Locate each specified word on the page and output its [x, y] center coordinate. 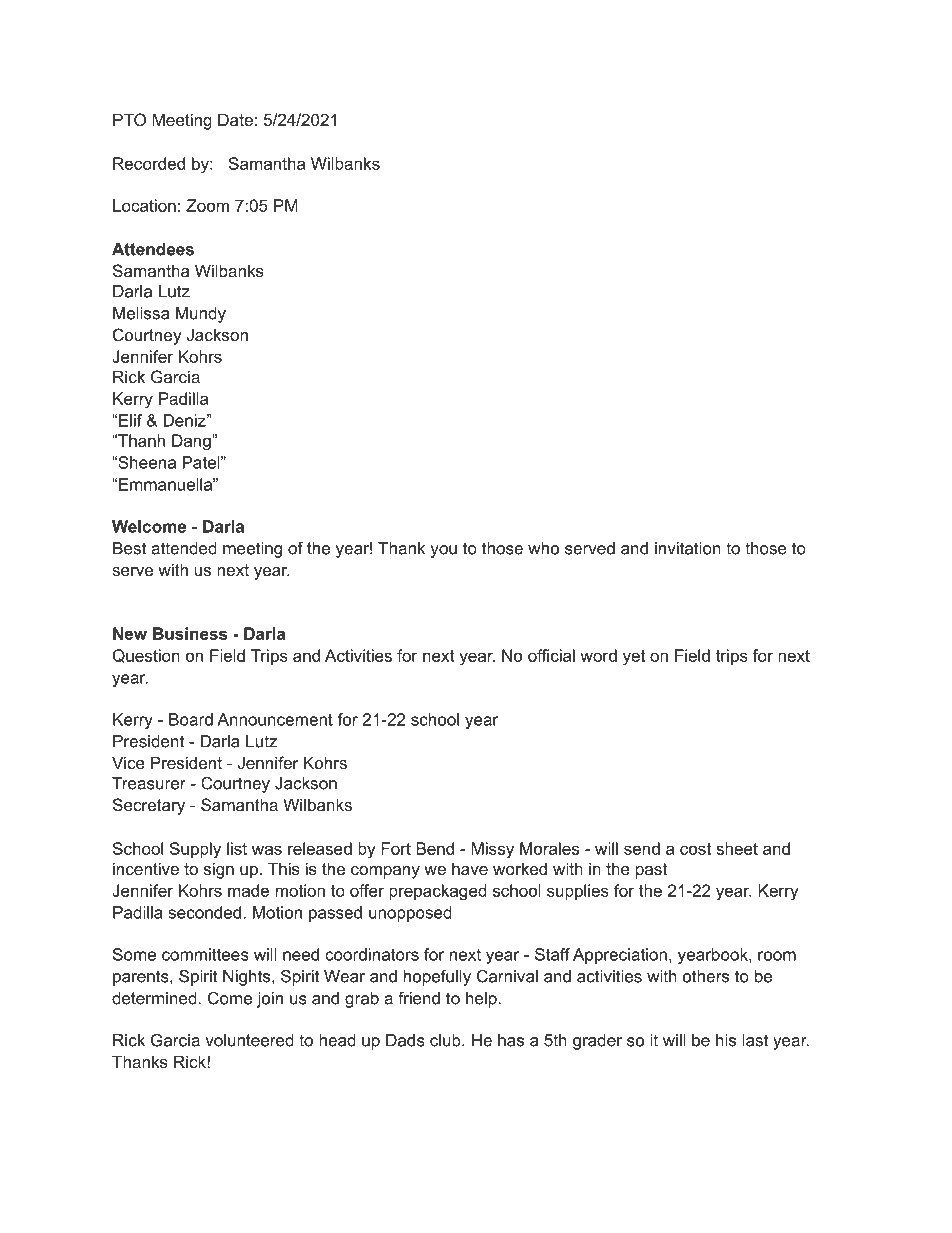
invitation [688, 548]
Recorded [149, 163]
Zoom [207, 205]
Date [235, 119]
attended [184, 548]
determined [154, 998]
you [443, 551]
